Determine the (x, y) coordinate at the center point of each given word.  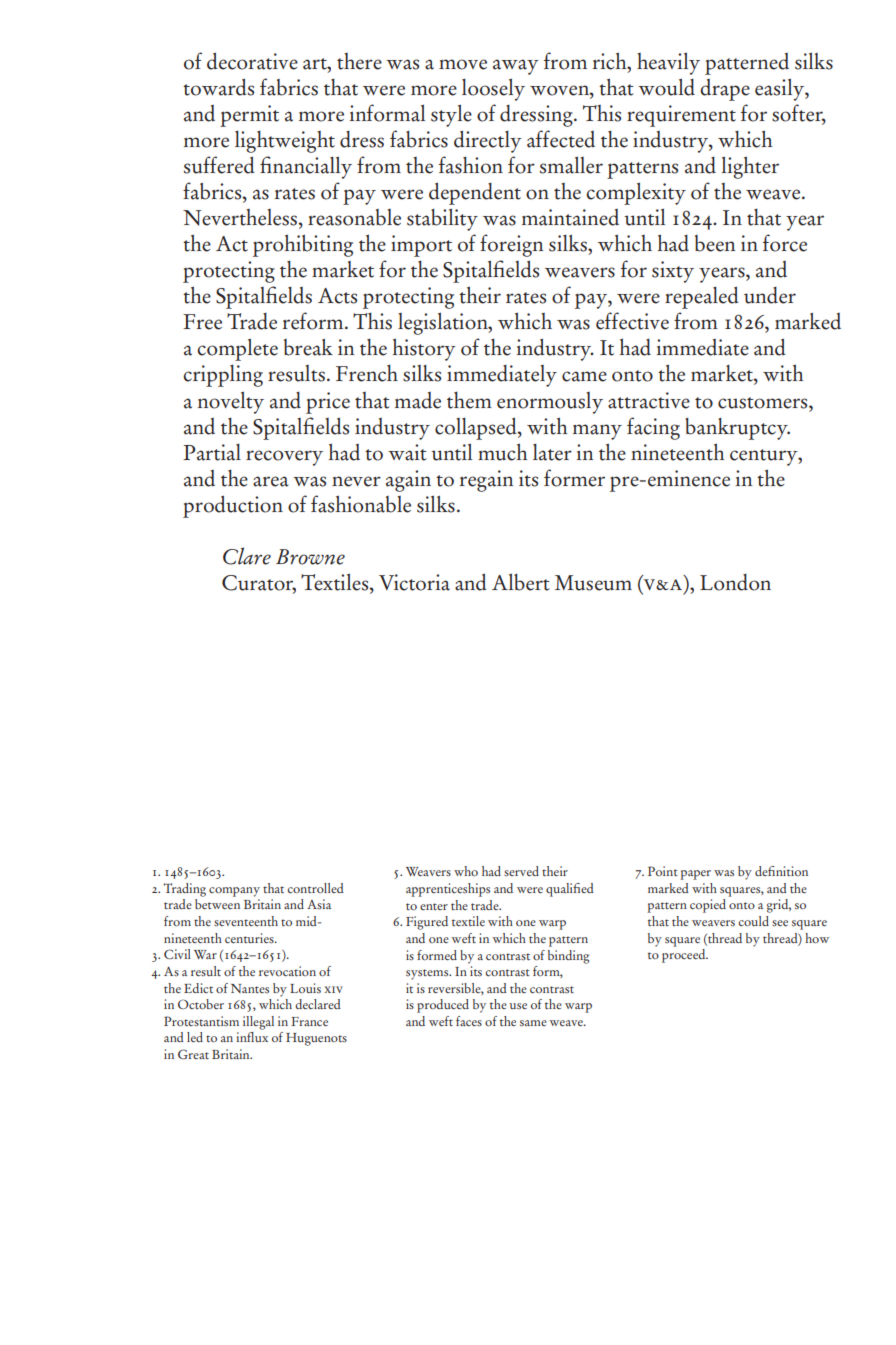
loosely (493, 89)
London (735, 582)
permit (249, 116)
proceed (685, 956)
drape (725, 90)
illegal (258, 1023)
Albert (521, 582)
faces (469, 1021)
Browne (310, 557)
